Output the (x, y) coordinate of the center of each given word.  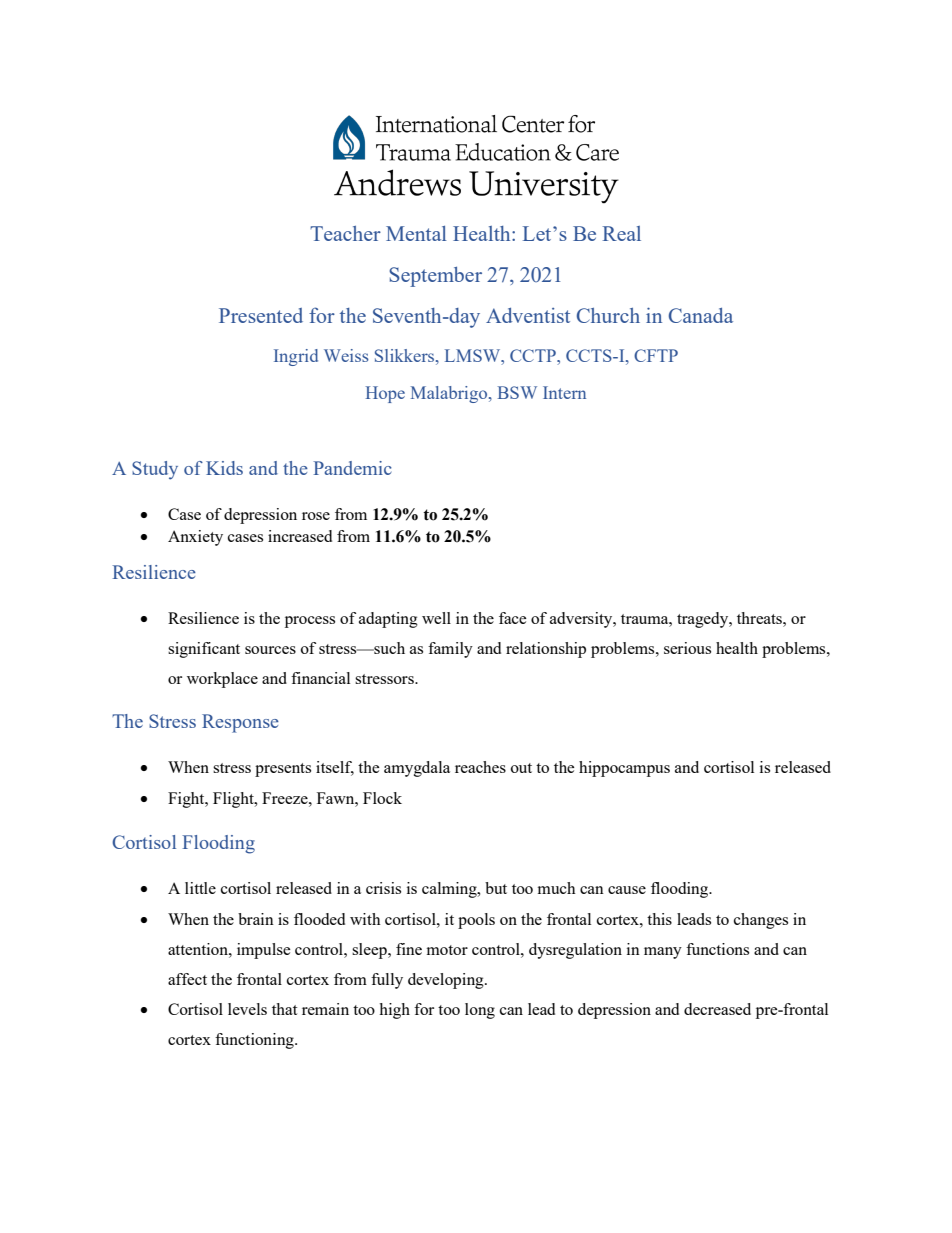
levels (247, 1009)
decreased (717, 1009)
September (435, 277)
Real (622, 233)
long (480, 1011)
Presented (261, 315)
